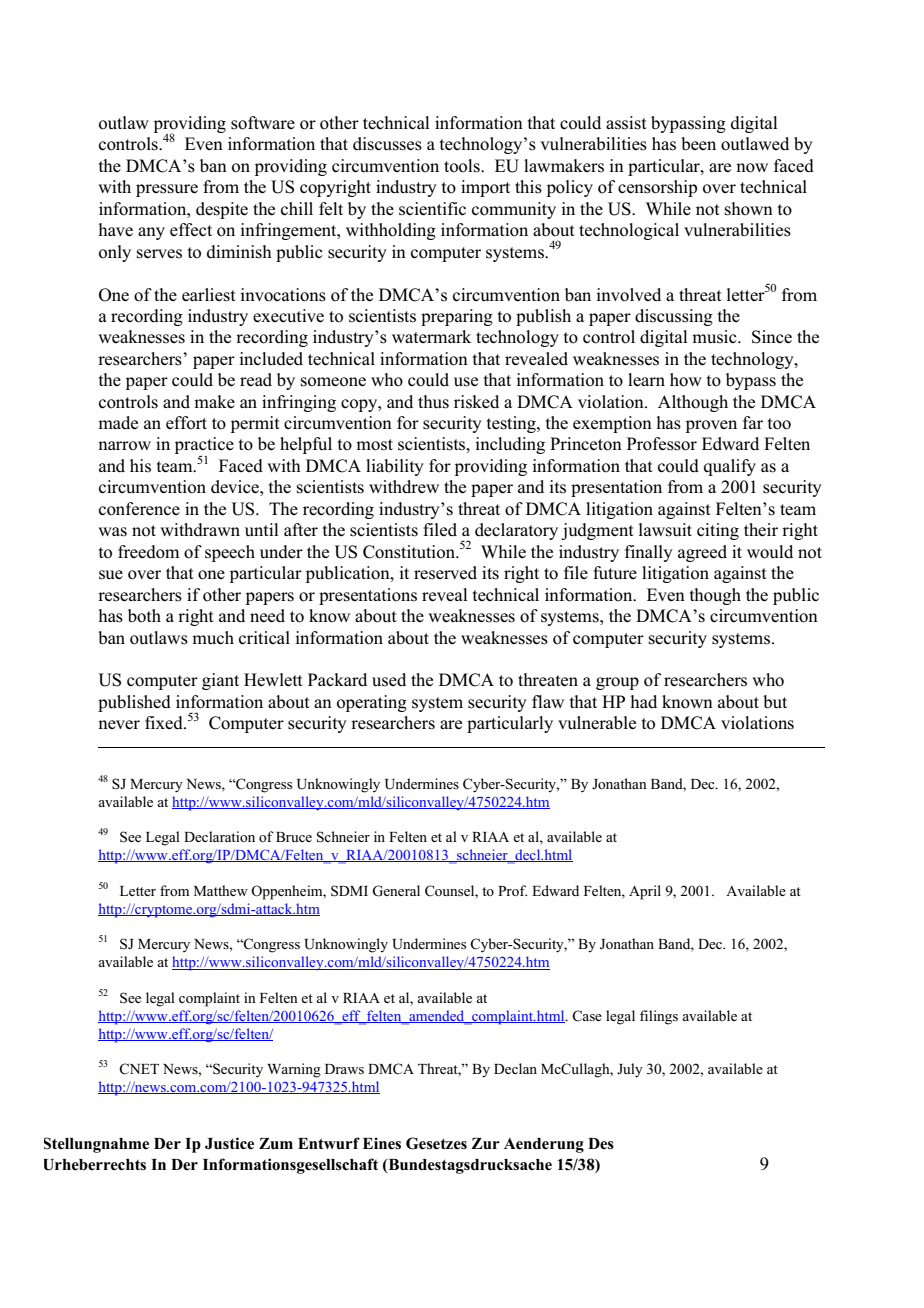  I want to click on giant, so click(220, 681).
